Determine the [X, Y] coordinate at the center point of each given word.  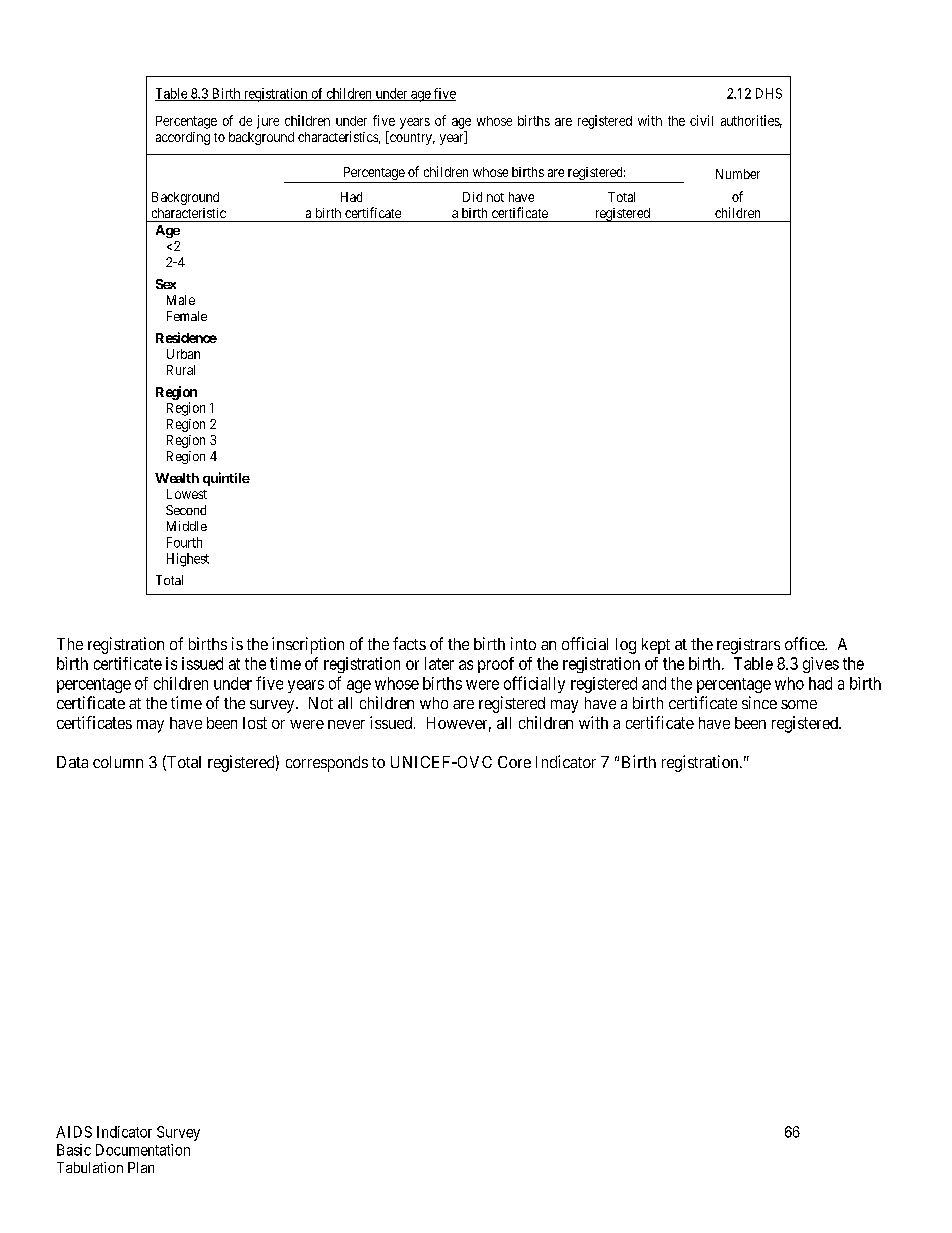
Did [472, 197]
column [118, 762]
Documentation [143, 1150]
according [183, 138]
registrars [748, 646]
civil [701, 120]
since [759, 702]
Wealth [177, 478]
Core [514, 762]
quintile [226, 479]
